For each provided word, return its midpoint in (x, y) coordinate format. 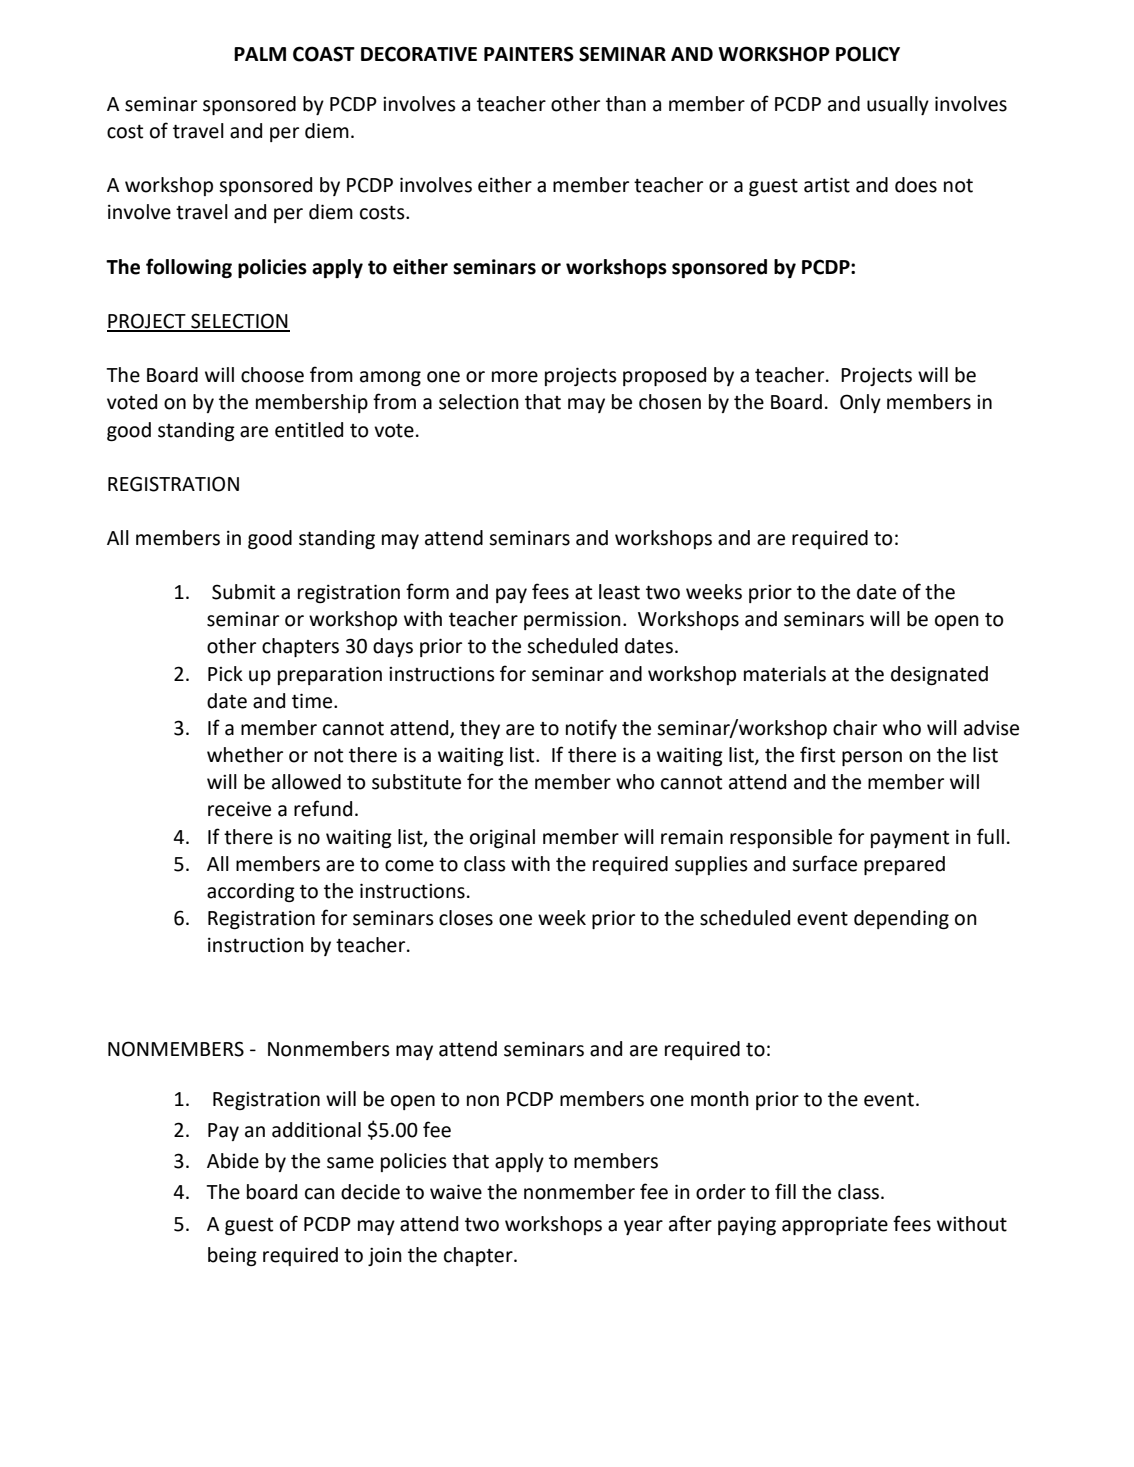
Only (860, 403)
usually (898, 105)
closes (466, 918)
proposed (664, 376)
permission (572, 620)
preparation (330, 675)
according (251, 892)
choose (272, 375)
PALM (260, 54)
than (626, 104)
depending (901, 919)
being (232, 1256)
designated (939, 675)
